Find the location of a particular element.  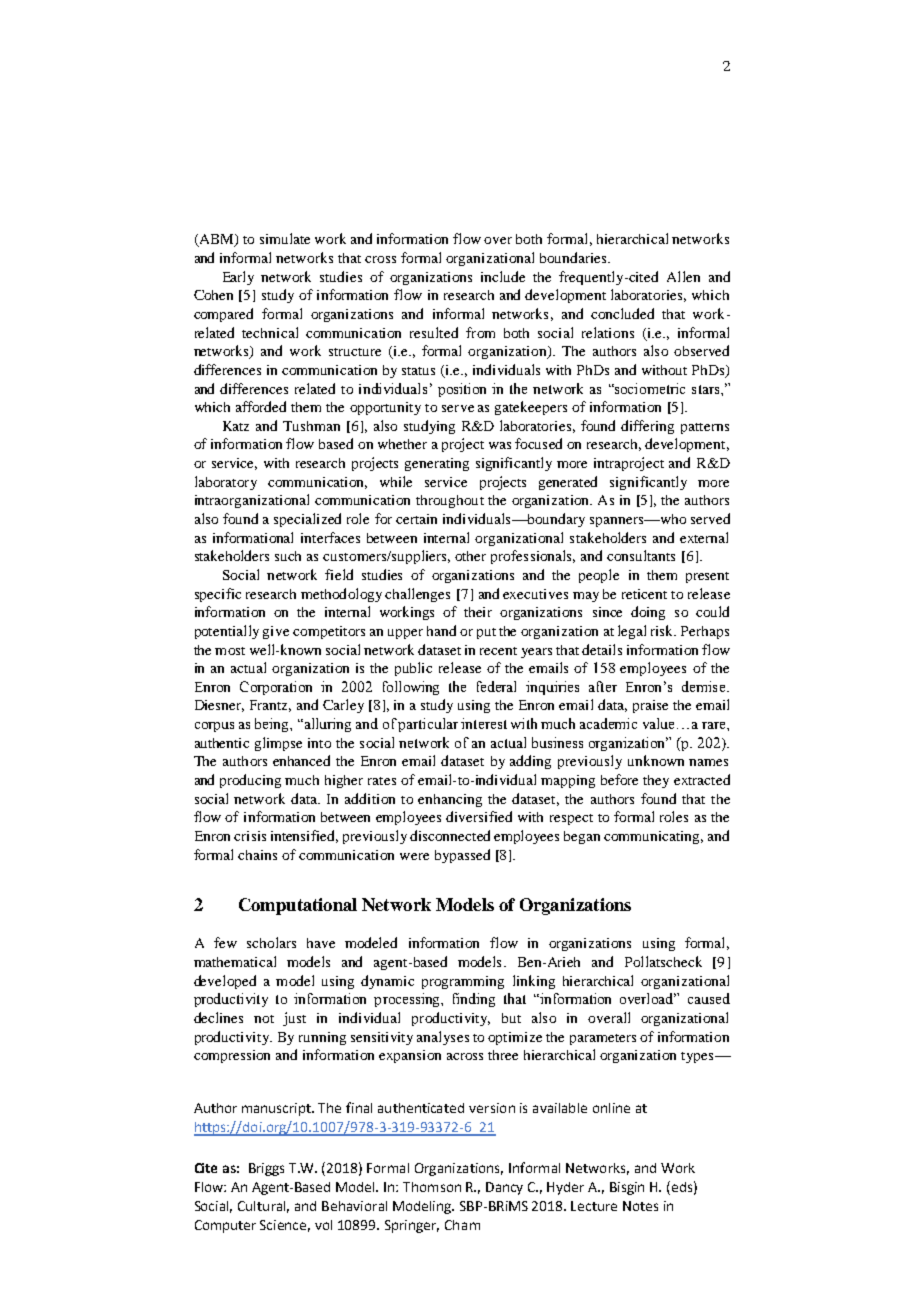

Cham is located at coordinates (462, 1225).
